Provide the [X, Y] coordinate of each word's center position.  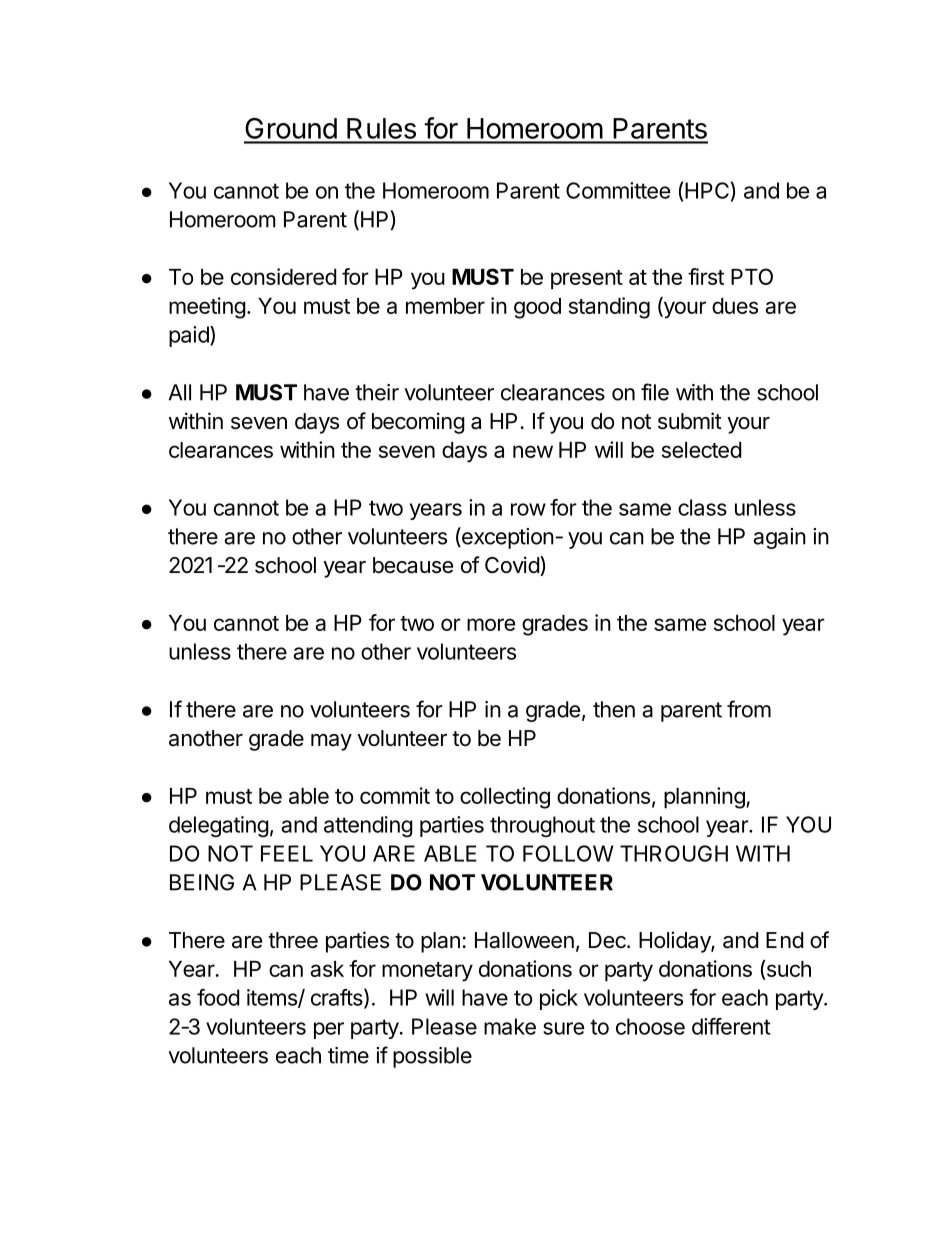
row [528, 509]
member [445, 306]
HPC [707, 190]
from [749, 709]
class [702, 507]
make [510, 1026]
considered [283, 276]
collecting [505, 798]
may [331, 742]
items [273, 998]
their [377, 392]
